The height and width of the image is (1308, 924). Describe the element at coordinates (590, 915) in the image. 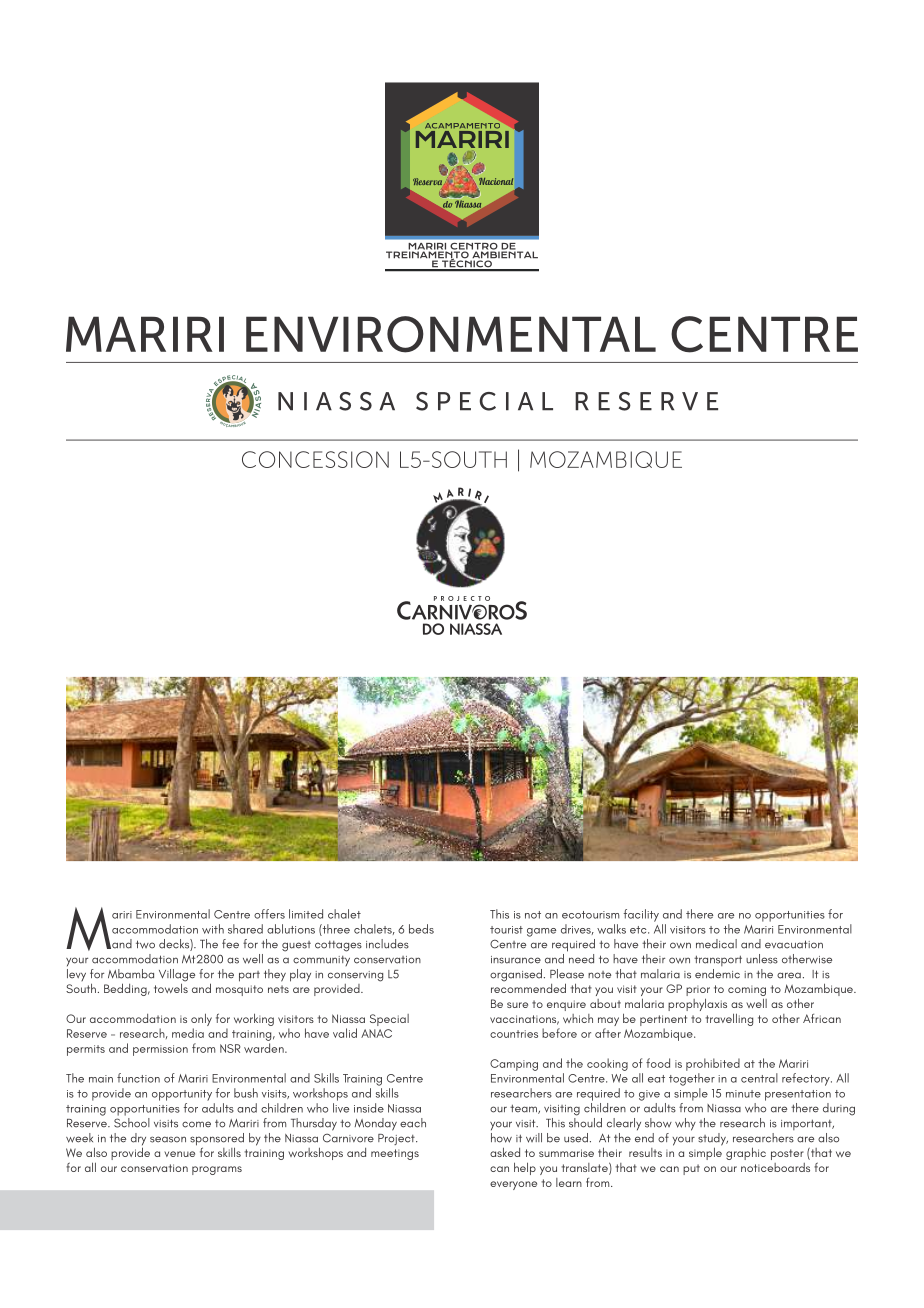

I see `ecotourism` at that location.
